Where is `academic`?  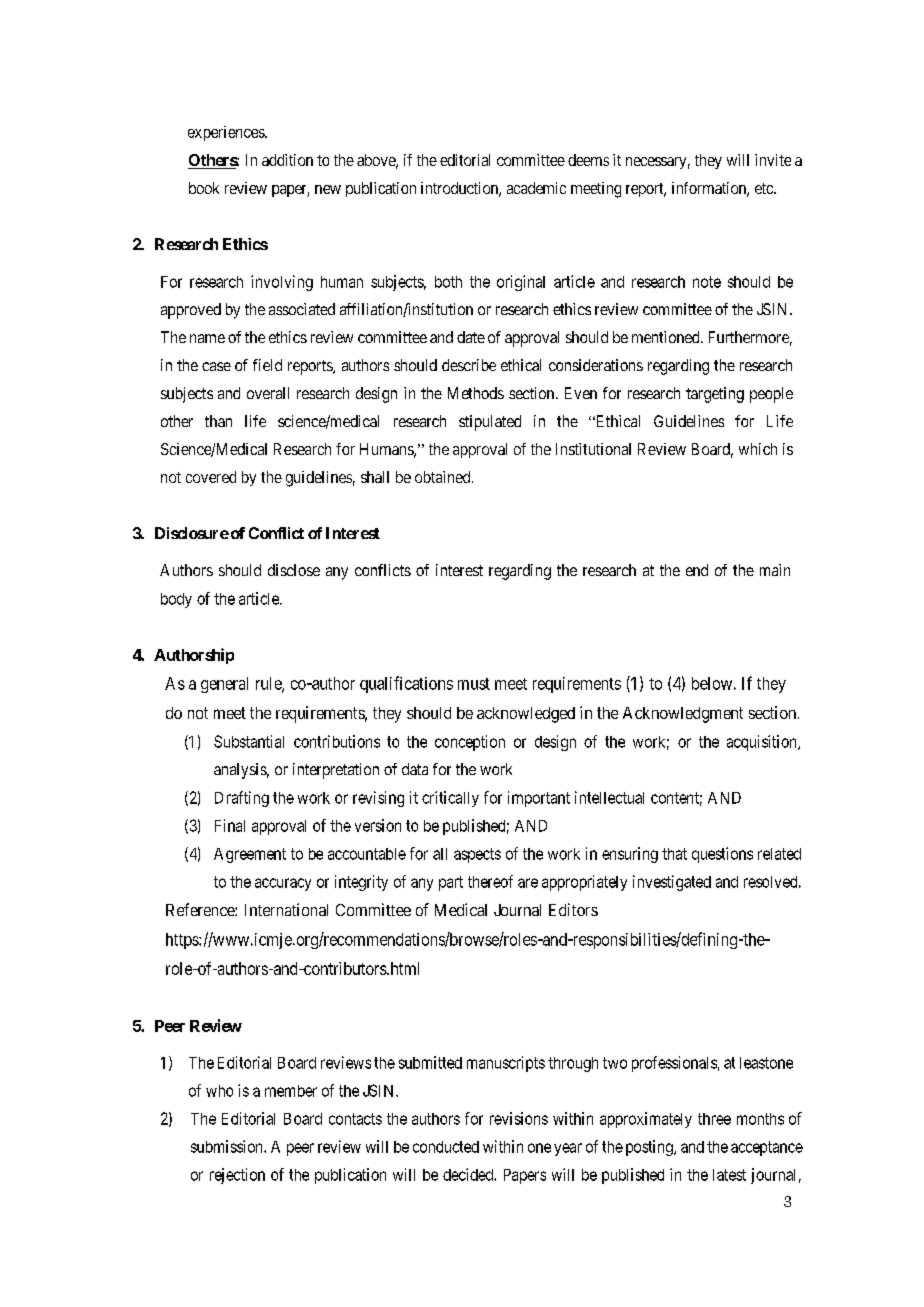
academic is located at coordinates (536, 188).
